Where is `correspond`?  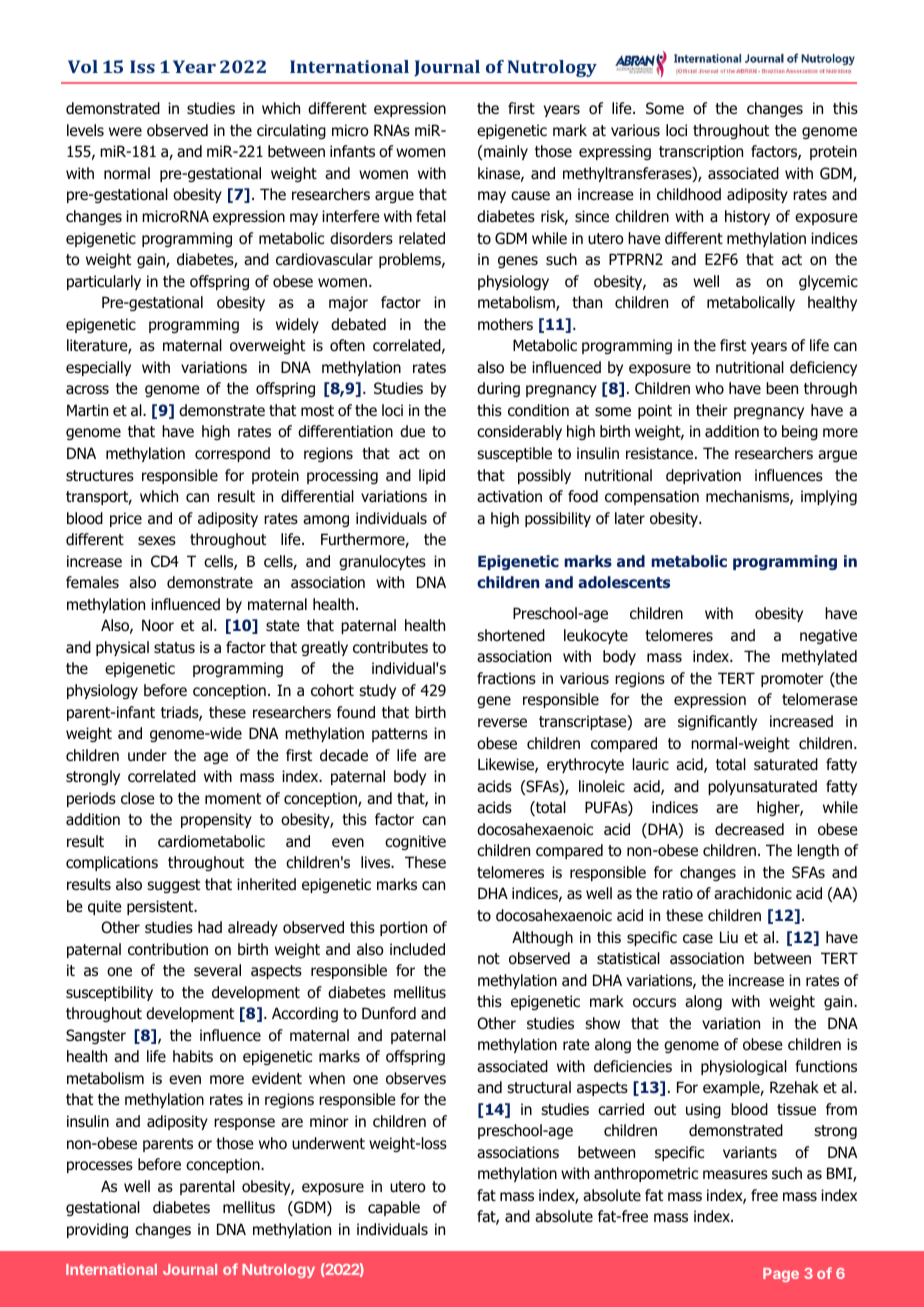 correspond is located at coordinates (232, 454).
